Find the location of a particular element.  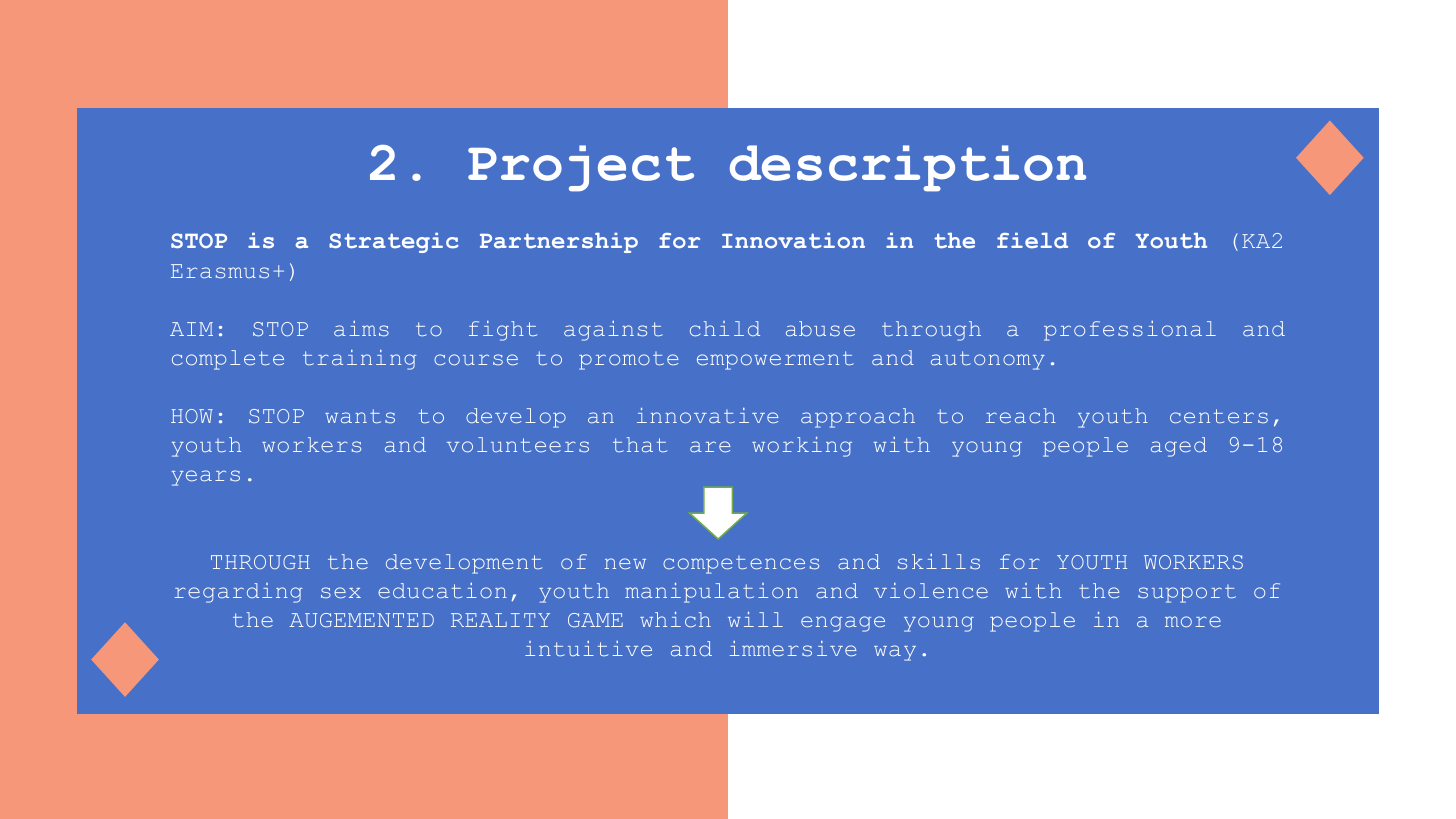

Strategic is located at coordinates (394, 243).
